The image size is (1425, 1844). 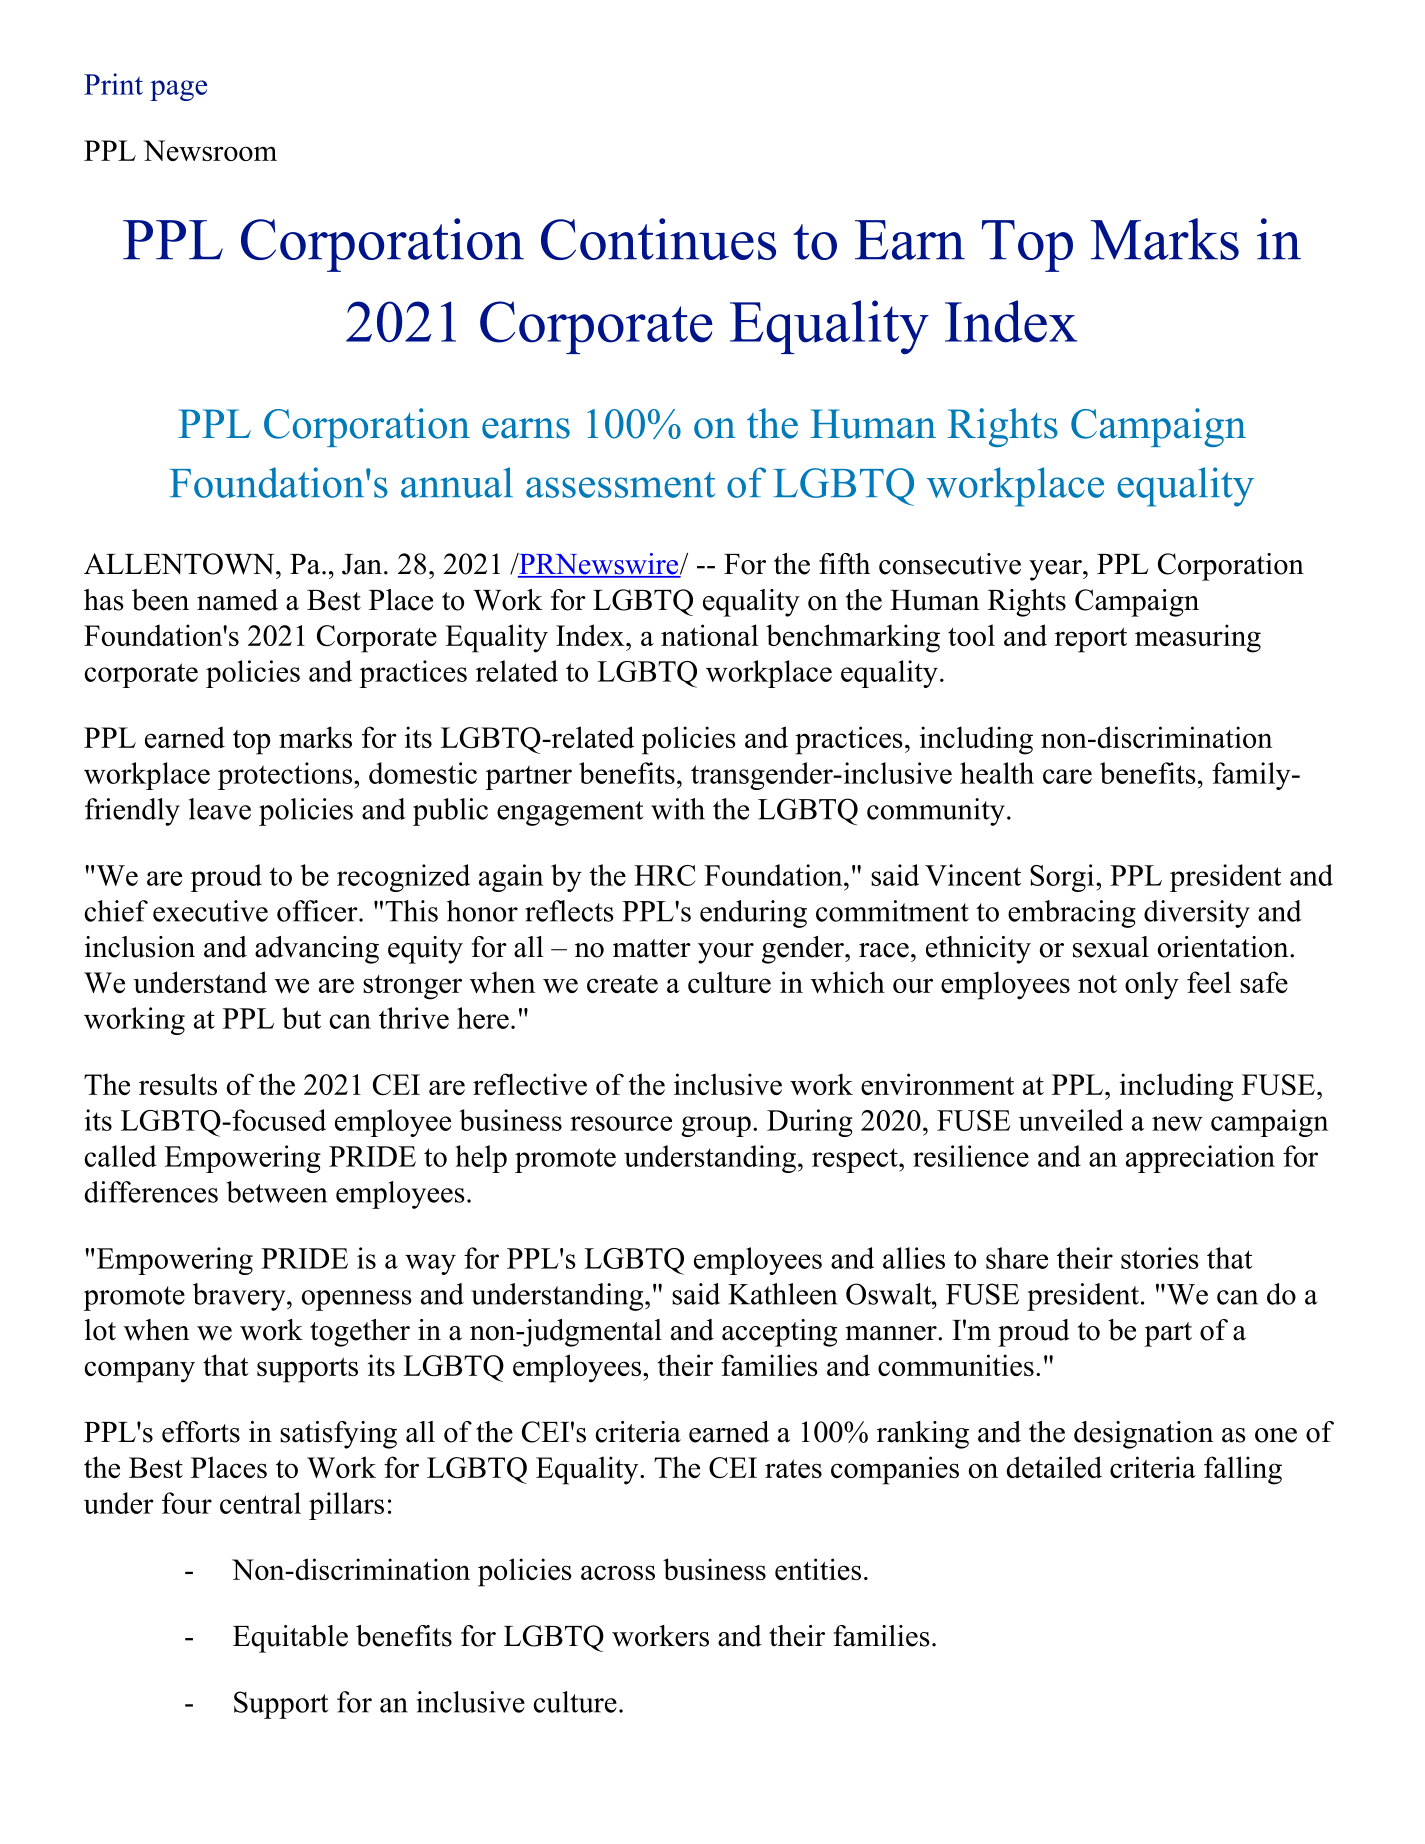 I want to click on stories, so click(x=1160, y=1258).
